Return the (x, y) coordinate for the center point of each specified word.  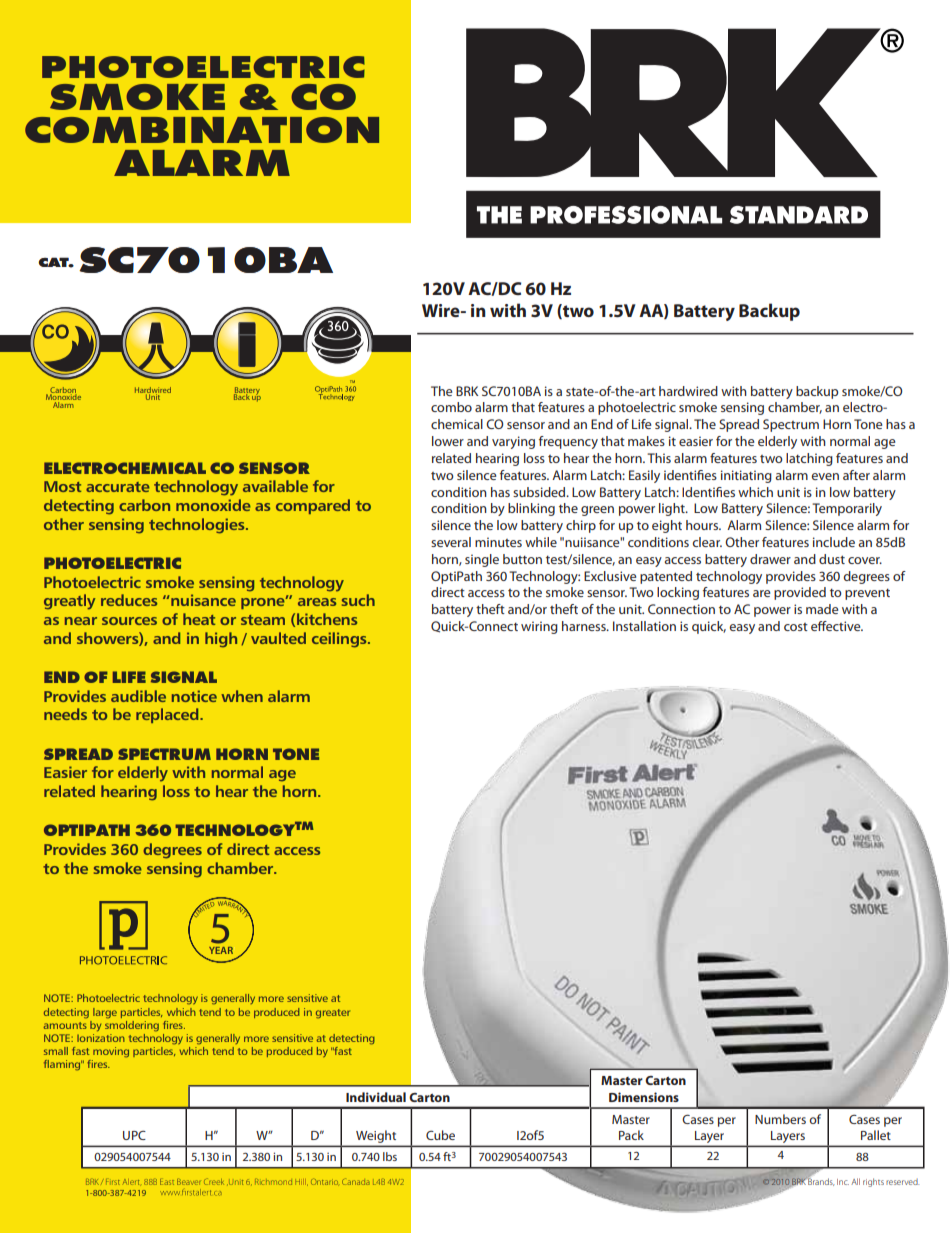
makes (646, 441)
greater (333, 1014)
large (105, 1013)
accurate (118, 487)
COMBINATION (202, 130)
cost (796, 627)
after (856, 475)
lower (448, 441)
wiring (539, 627)
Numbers (780, 1119)
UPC (134, 1135)
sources (129, 621)
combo (451, 407)
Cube (440, 1135)
